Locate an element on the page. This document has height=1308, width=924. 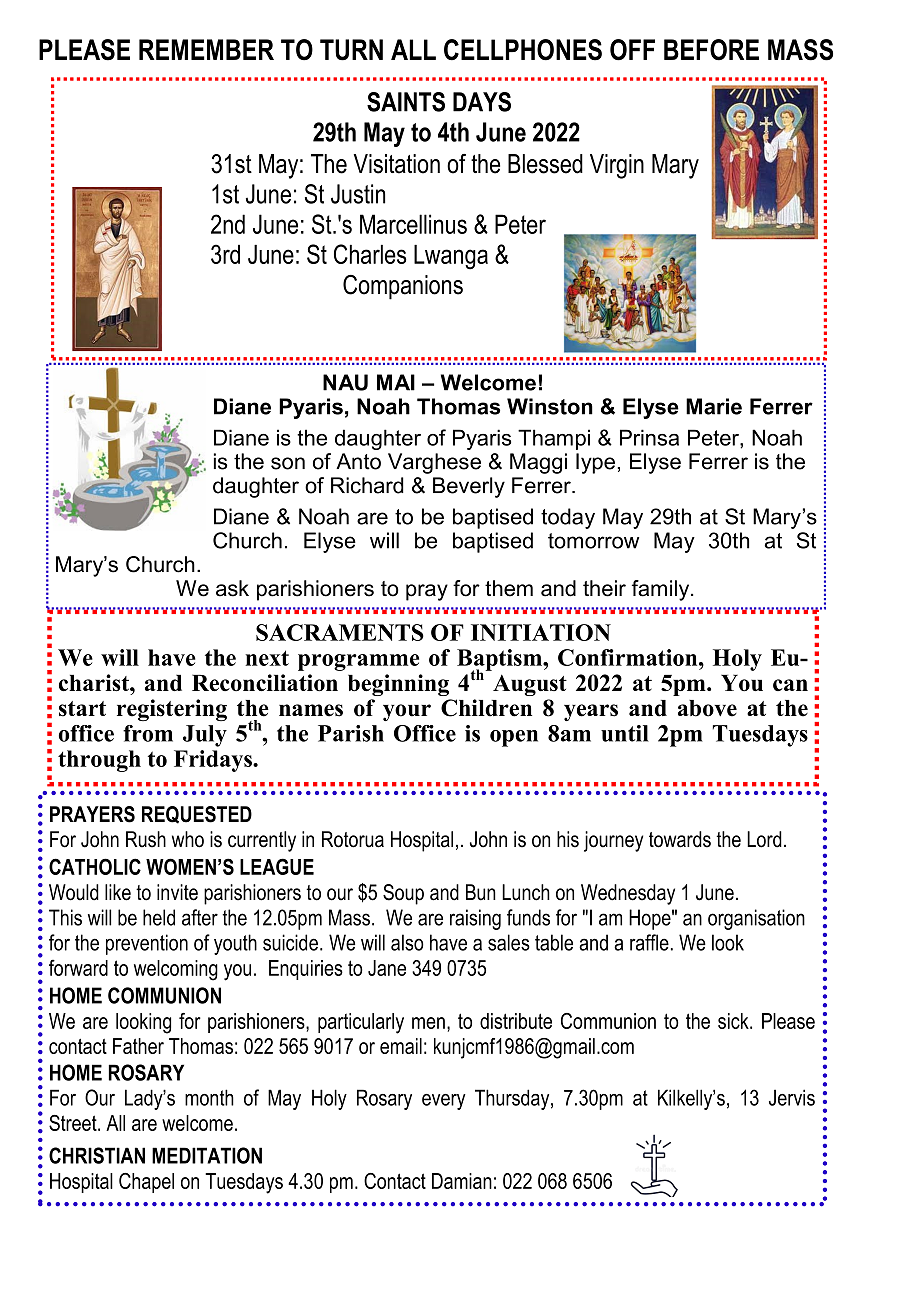
family is located at coordinates (662, 590).
